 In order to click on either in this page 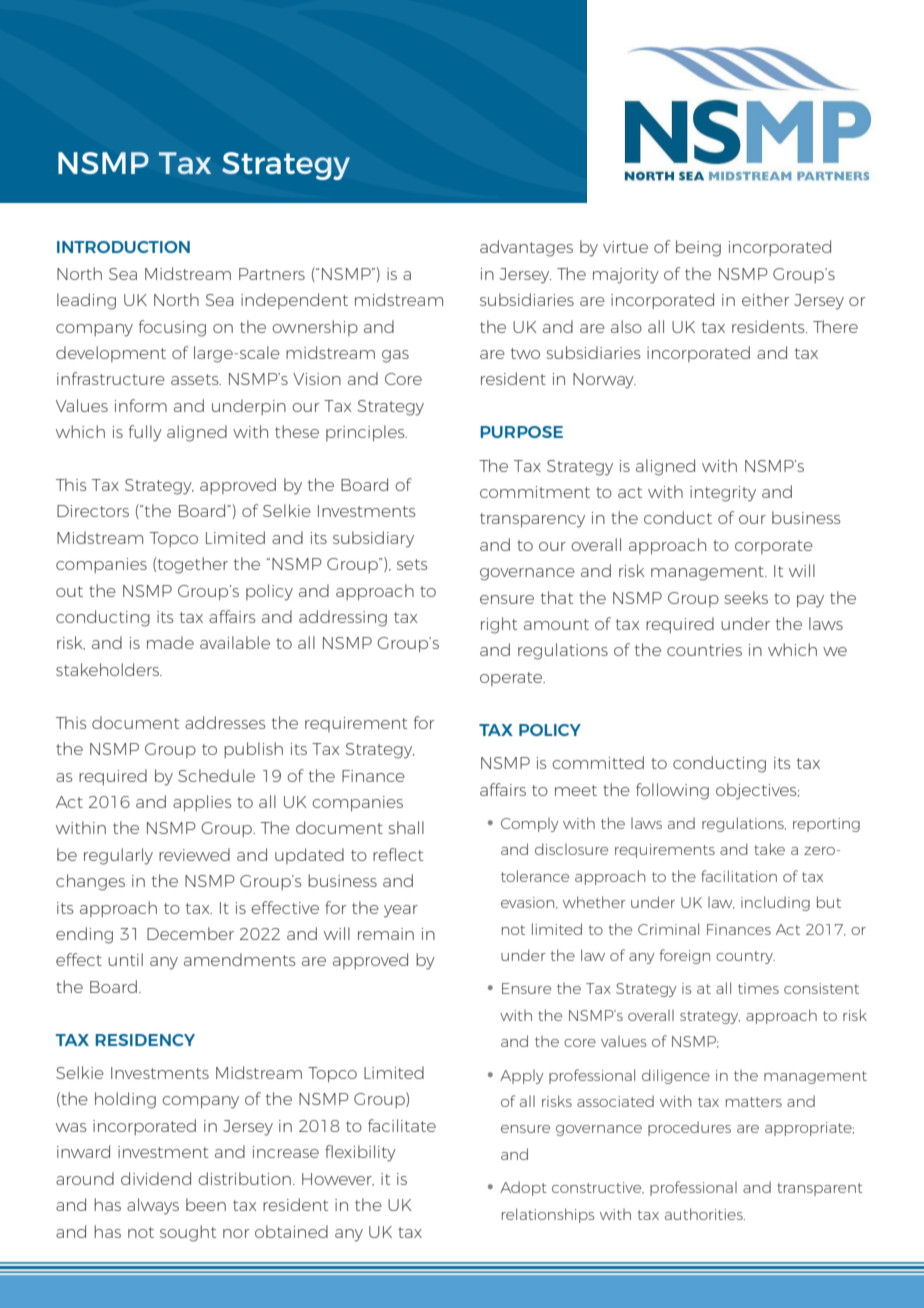, I will do `click(765, 299)`.
